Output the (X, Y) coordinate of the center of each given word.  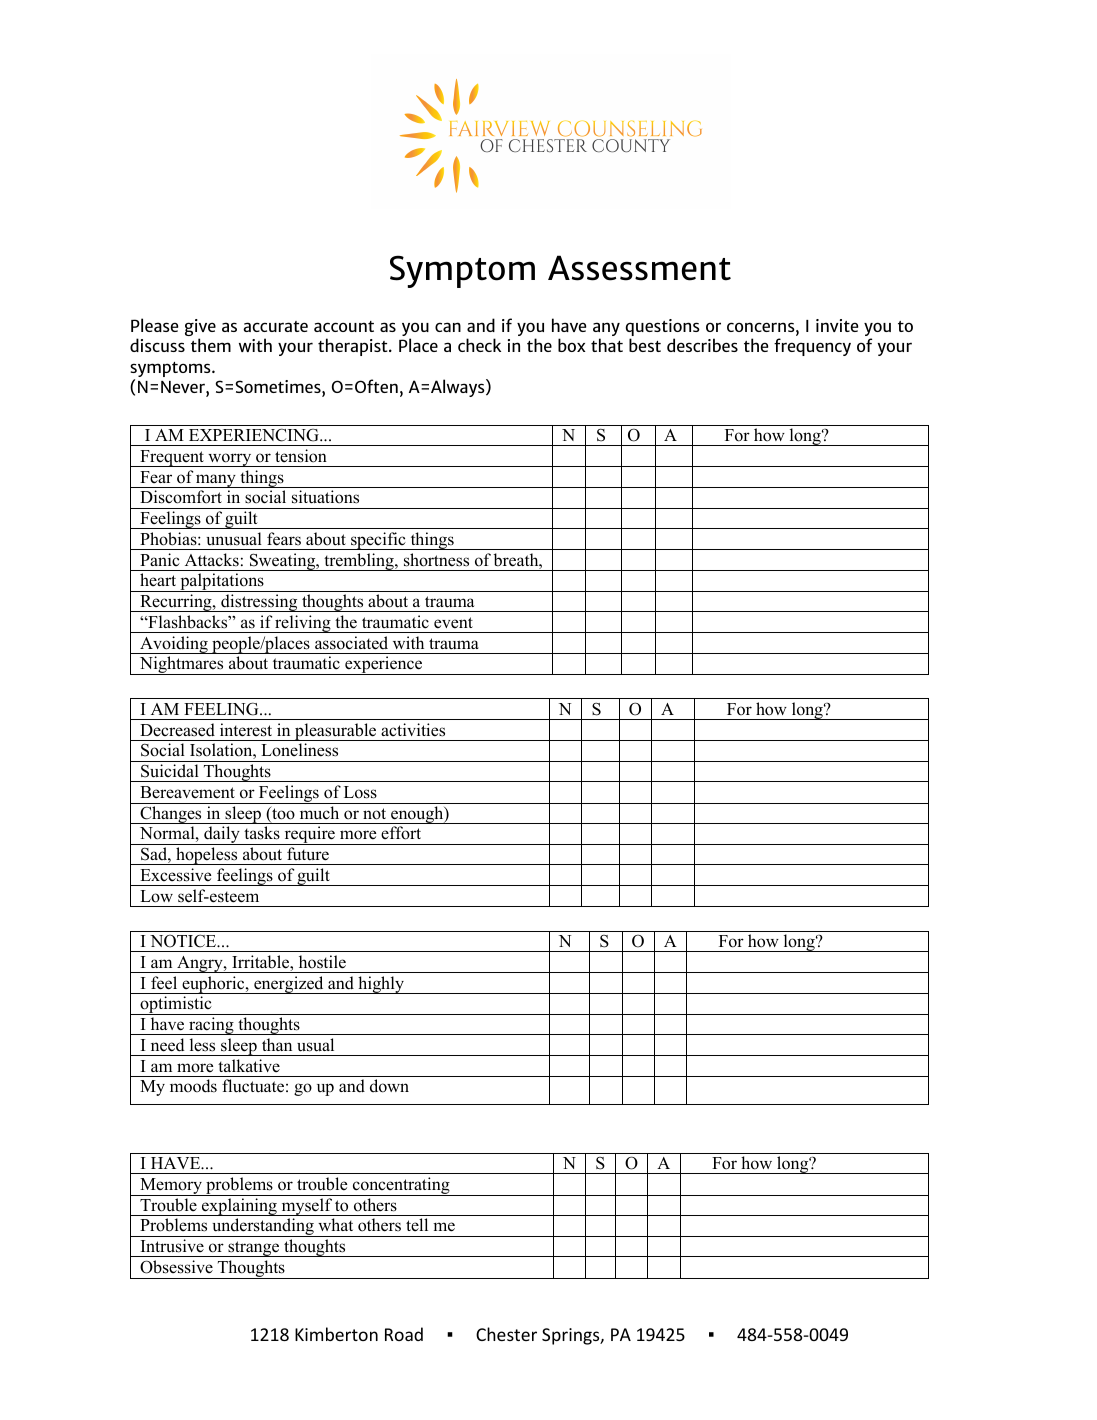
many (216, 481)
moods (193, 1086)
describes (702, 345)
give (200, 329)
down (389, 1086)
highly (381, 985)
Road (404, 1334)
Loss (360, 792)
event (453, 623)
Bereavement (187, 792)
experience (384, 665)
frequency (812, 347)
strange (254, 1249)
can (448, 327)
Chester (506, 1334)
